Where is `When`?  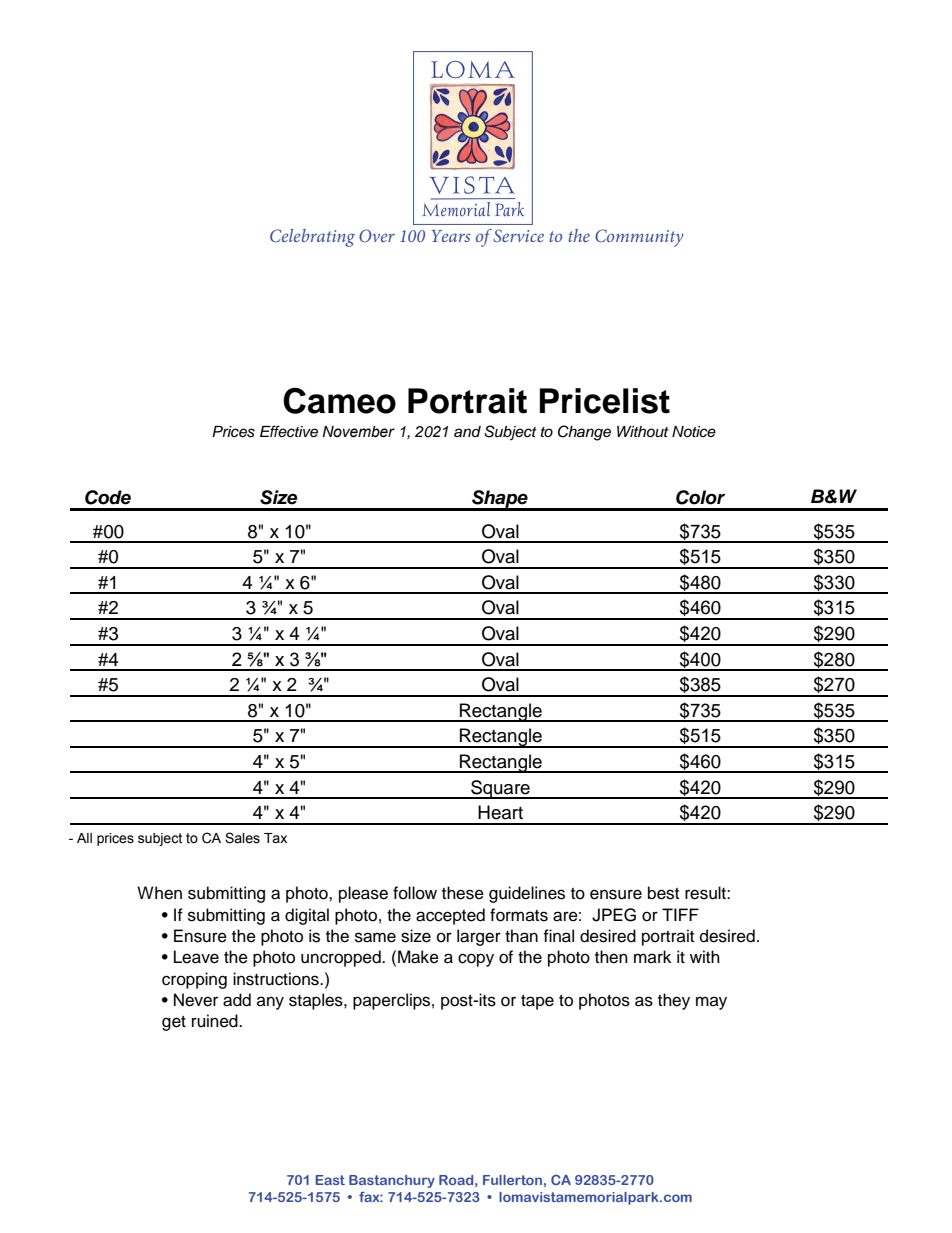
When is located at coordinates (159, 893).
